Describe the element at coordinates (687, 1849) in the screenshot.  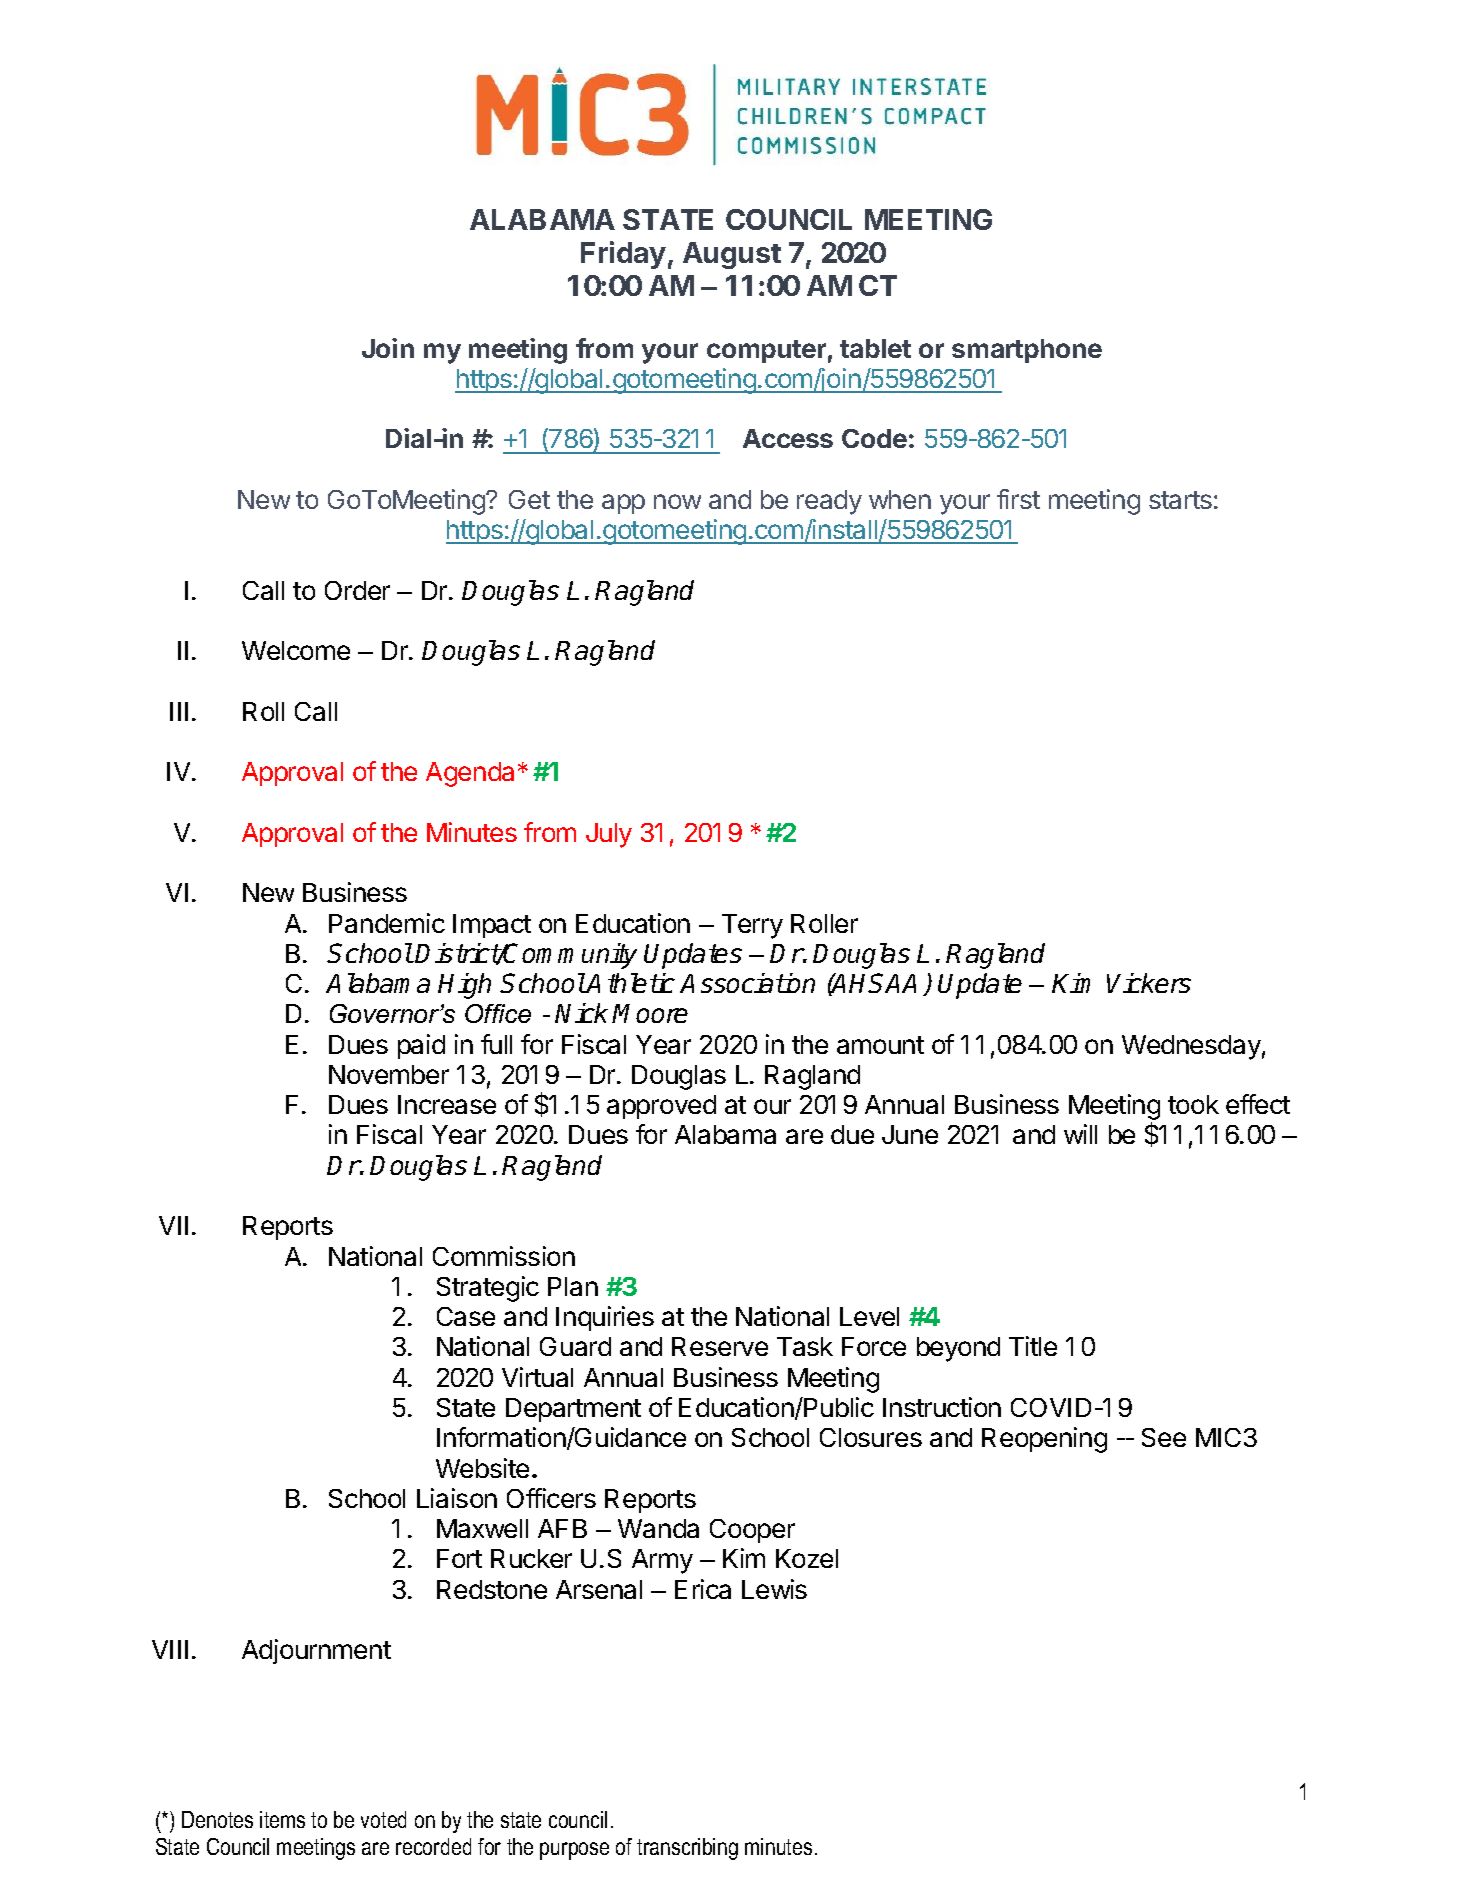
I see `transcribing` at that location.
